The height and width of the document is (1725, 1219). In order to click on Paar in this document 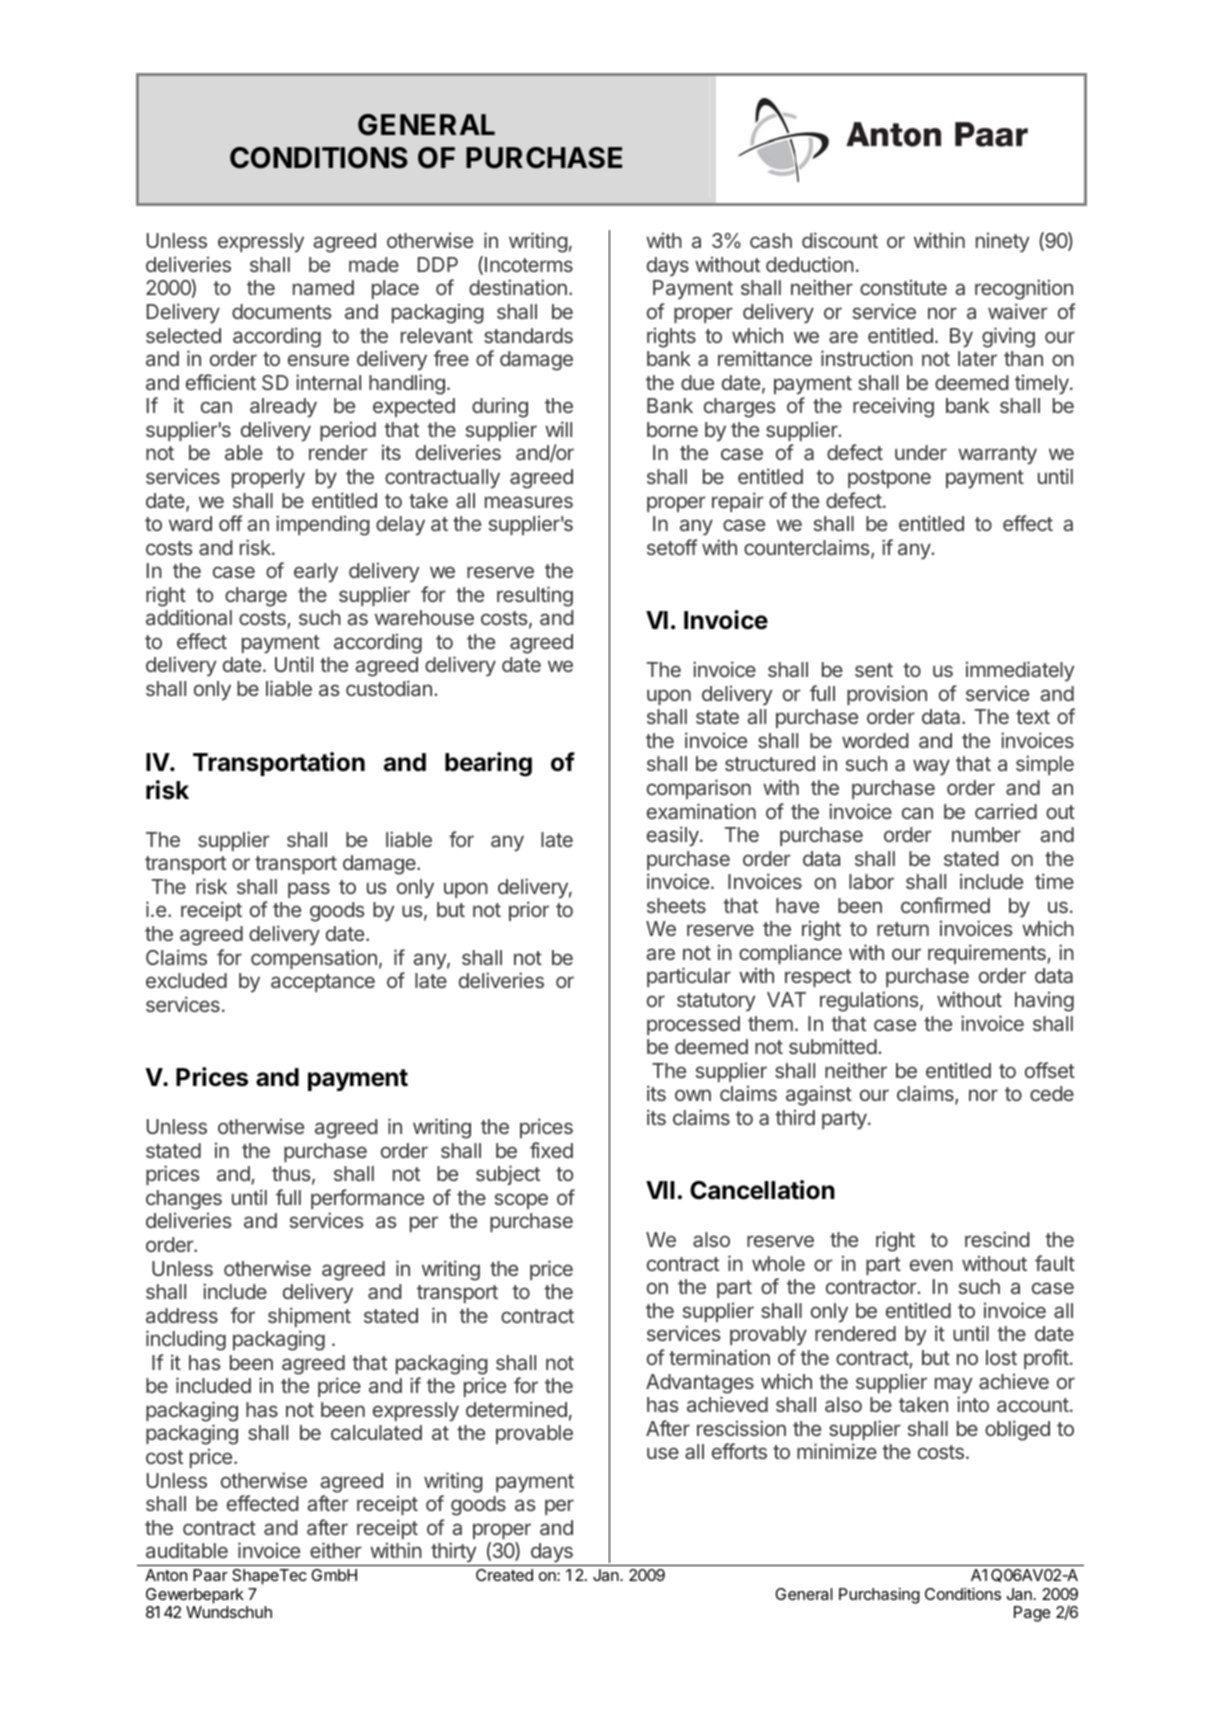, I will do `click(210, 1575)`.
